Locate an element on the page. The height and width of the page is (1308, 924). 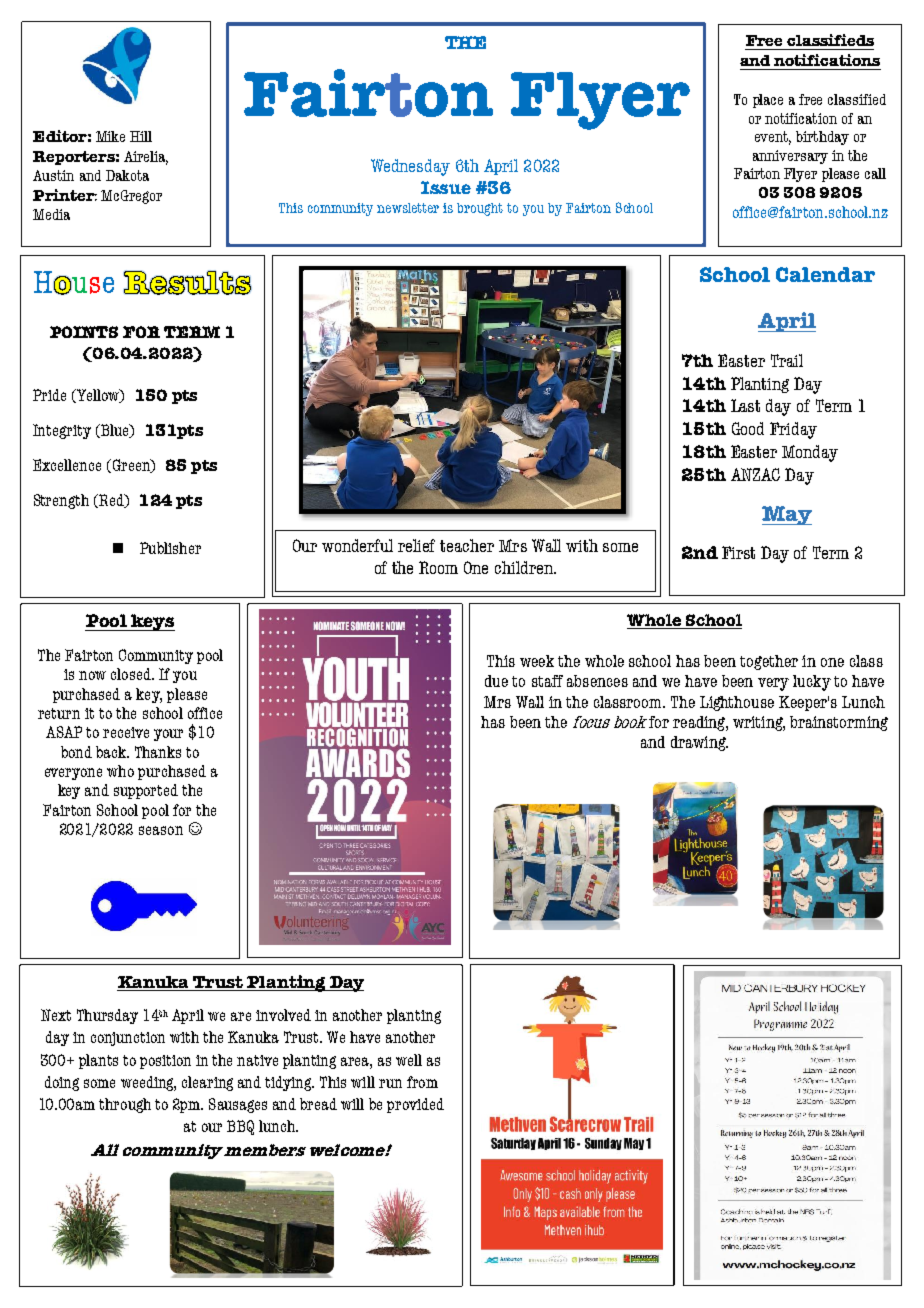
keys is located at coordinates (152, 622).
